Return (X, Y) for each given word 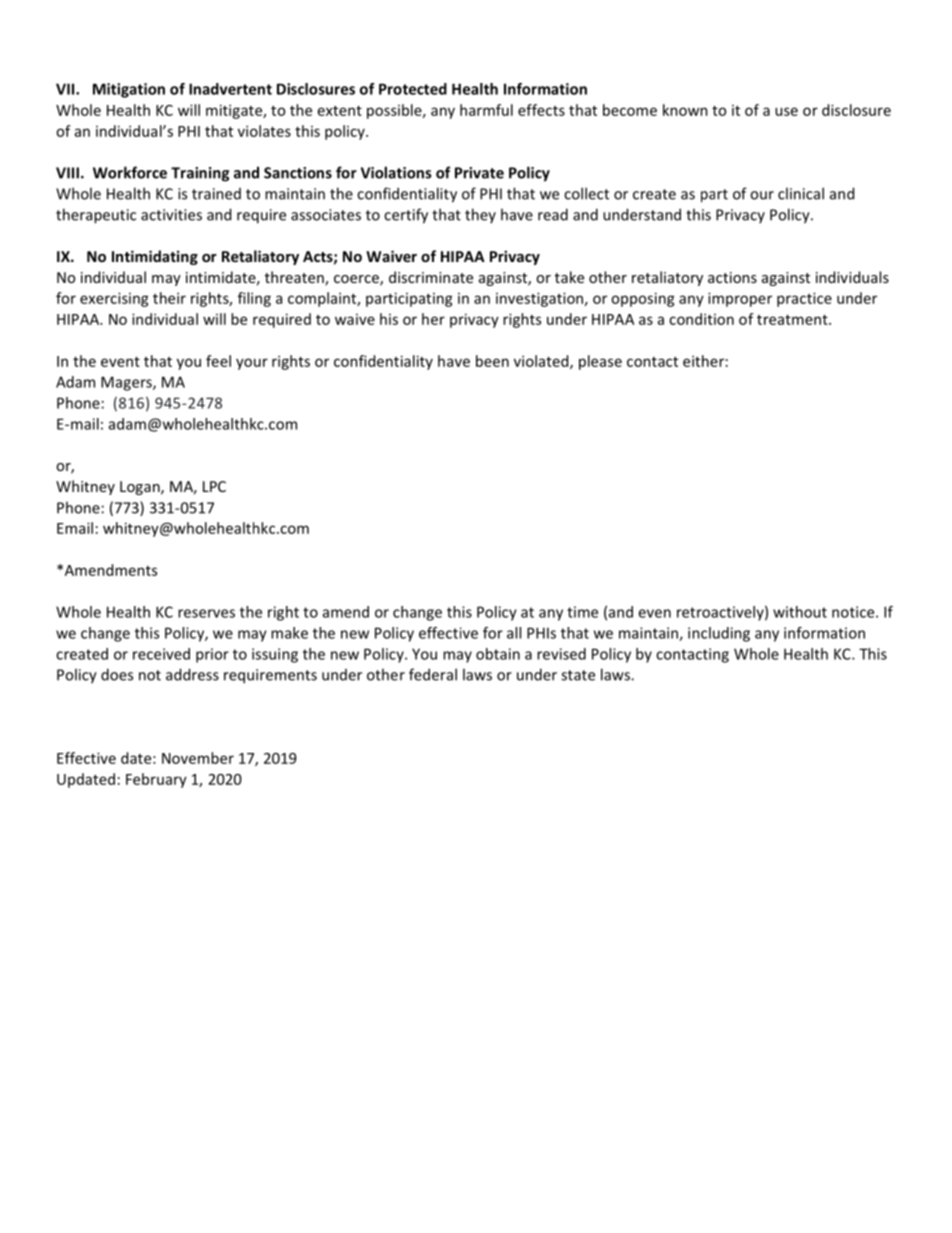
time (582, 612)
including (719, 634)
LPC (214, 486)
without (800, 612)
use (786, 111)
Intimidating (155, 257)
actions (732, 277)
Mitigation (129, 90)
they (480, 215)
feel (218, 361)
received (161, 654)
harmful (486, 110)
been (492, 361)
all (514, 633)
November (198, 758)
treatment (793, 320)
